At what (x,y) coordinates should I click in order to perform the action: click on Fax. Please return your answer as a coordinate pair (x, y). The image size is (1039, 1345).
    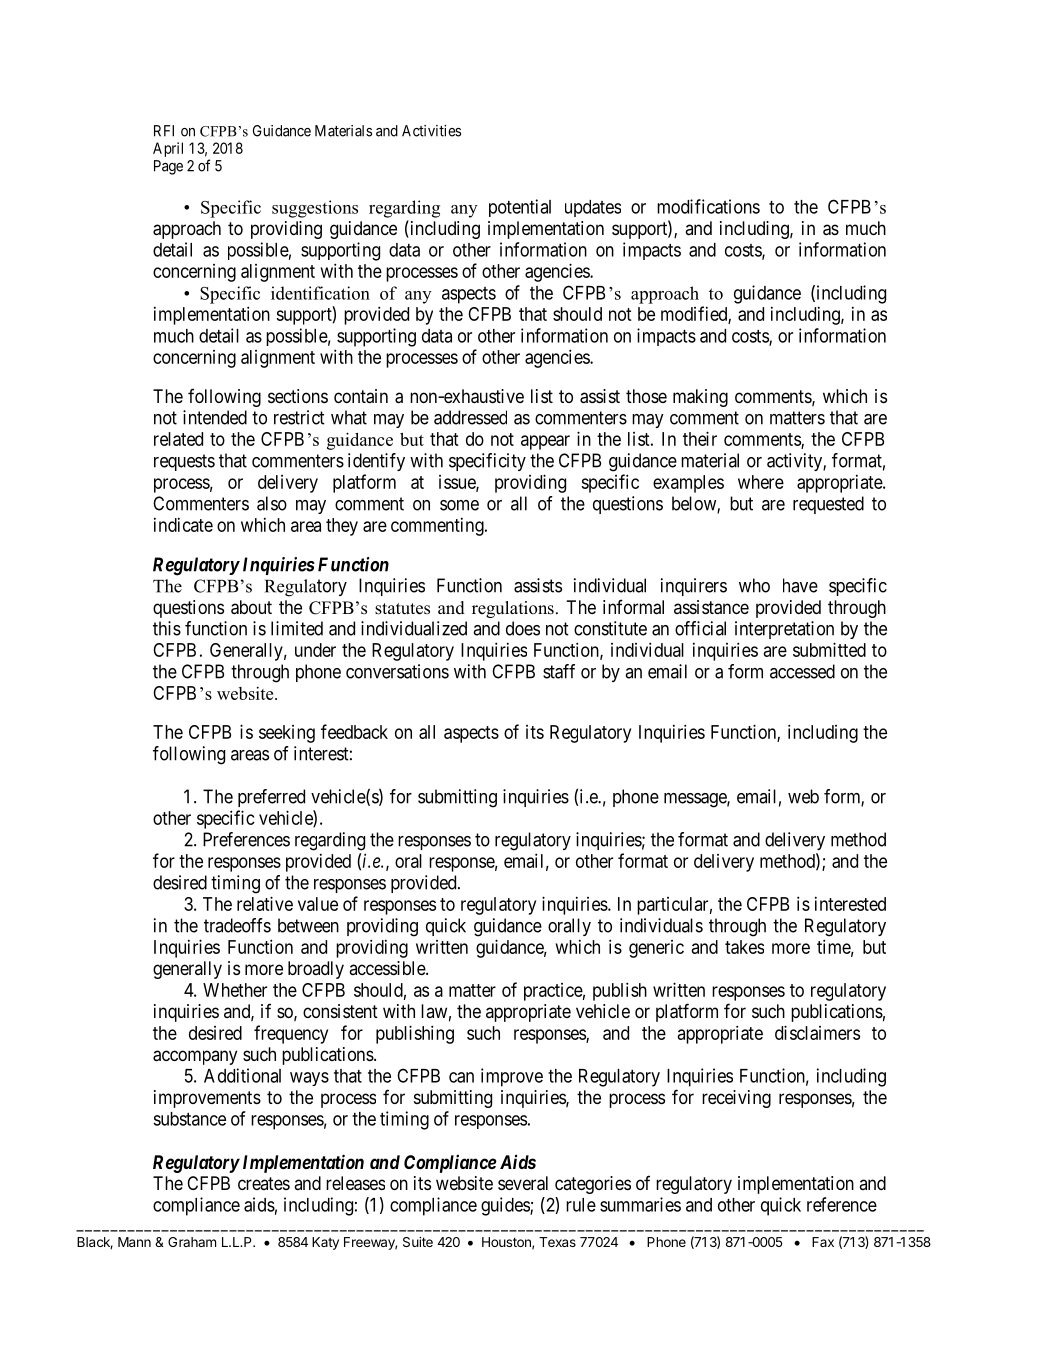
    Looking at the image, I should click on (823, 1242).
